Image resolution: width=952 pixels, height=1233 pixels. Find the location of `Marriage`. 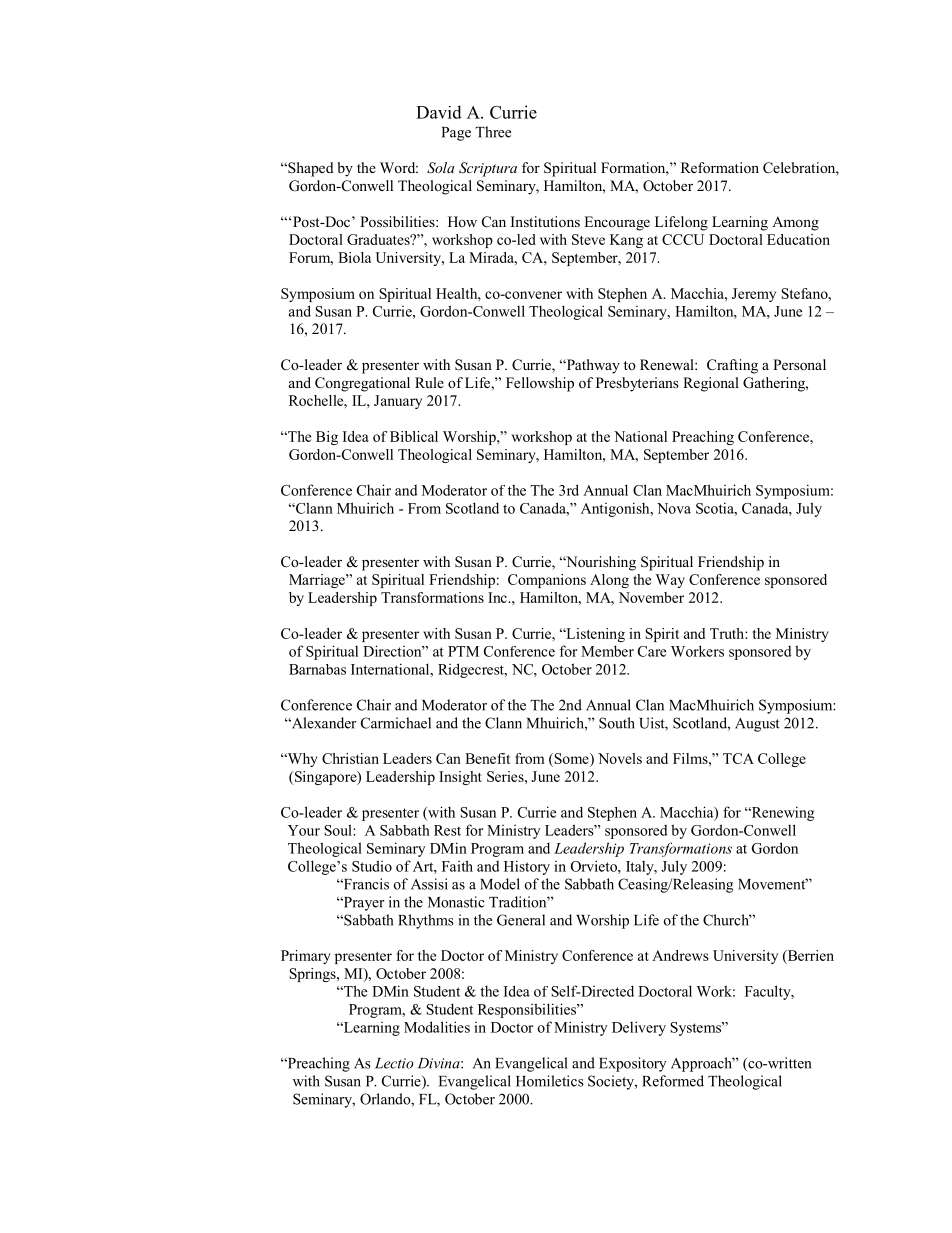

Marriage is located at coordinates (318, 581).
